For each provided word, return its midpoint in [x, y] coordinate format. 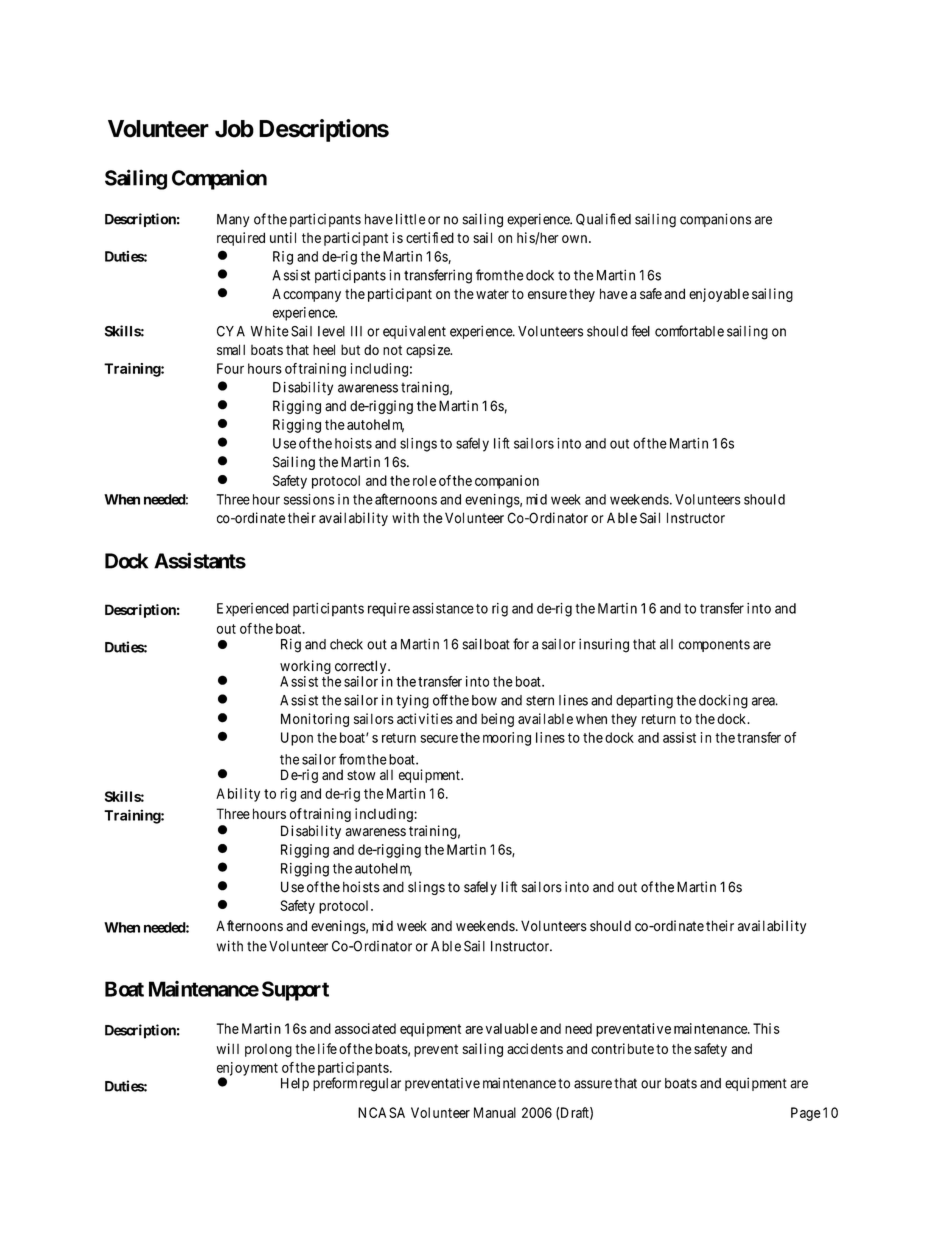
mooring [507, 739]
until [283, 237]
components [714, 645]
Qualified [603, 219]
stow [361, 775]
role [424, 480]
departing [644, 702]
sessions [309, 499]
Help [295, 1084]
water [492, 294]
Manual [495, 1112]
